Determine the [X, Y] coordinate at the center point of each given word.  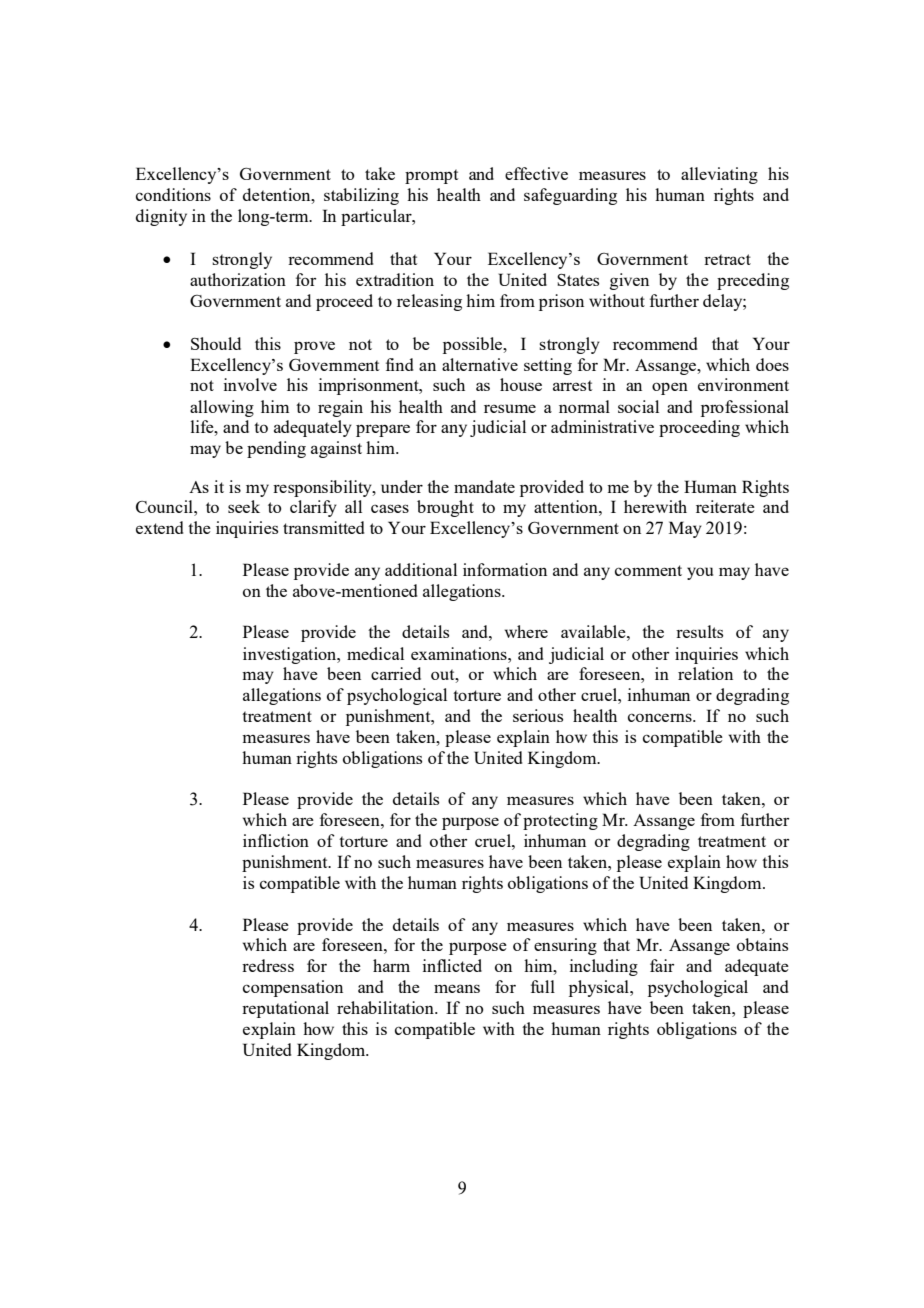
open [670, 388]
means [457, 988]
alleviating [719, 175]
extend [159, 527]
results [699, 631]
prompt [431, 176]
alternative [480, 364]
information [505, 569]
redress [268, 965]
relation [705, 673]
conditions [173, 194]
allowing [222, 408]
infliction [276, 840]
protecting [560, 821]
